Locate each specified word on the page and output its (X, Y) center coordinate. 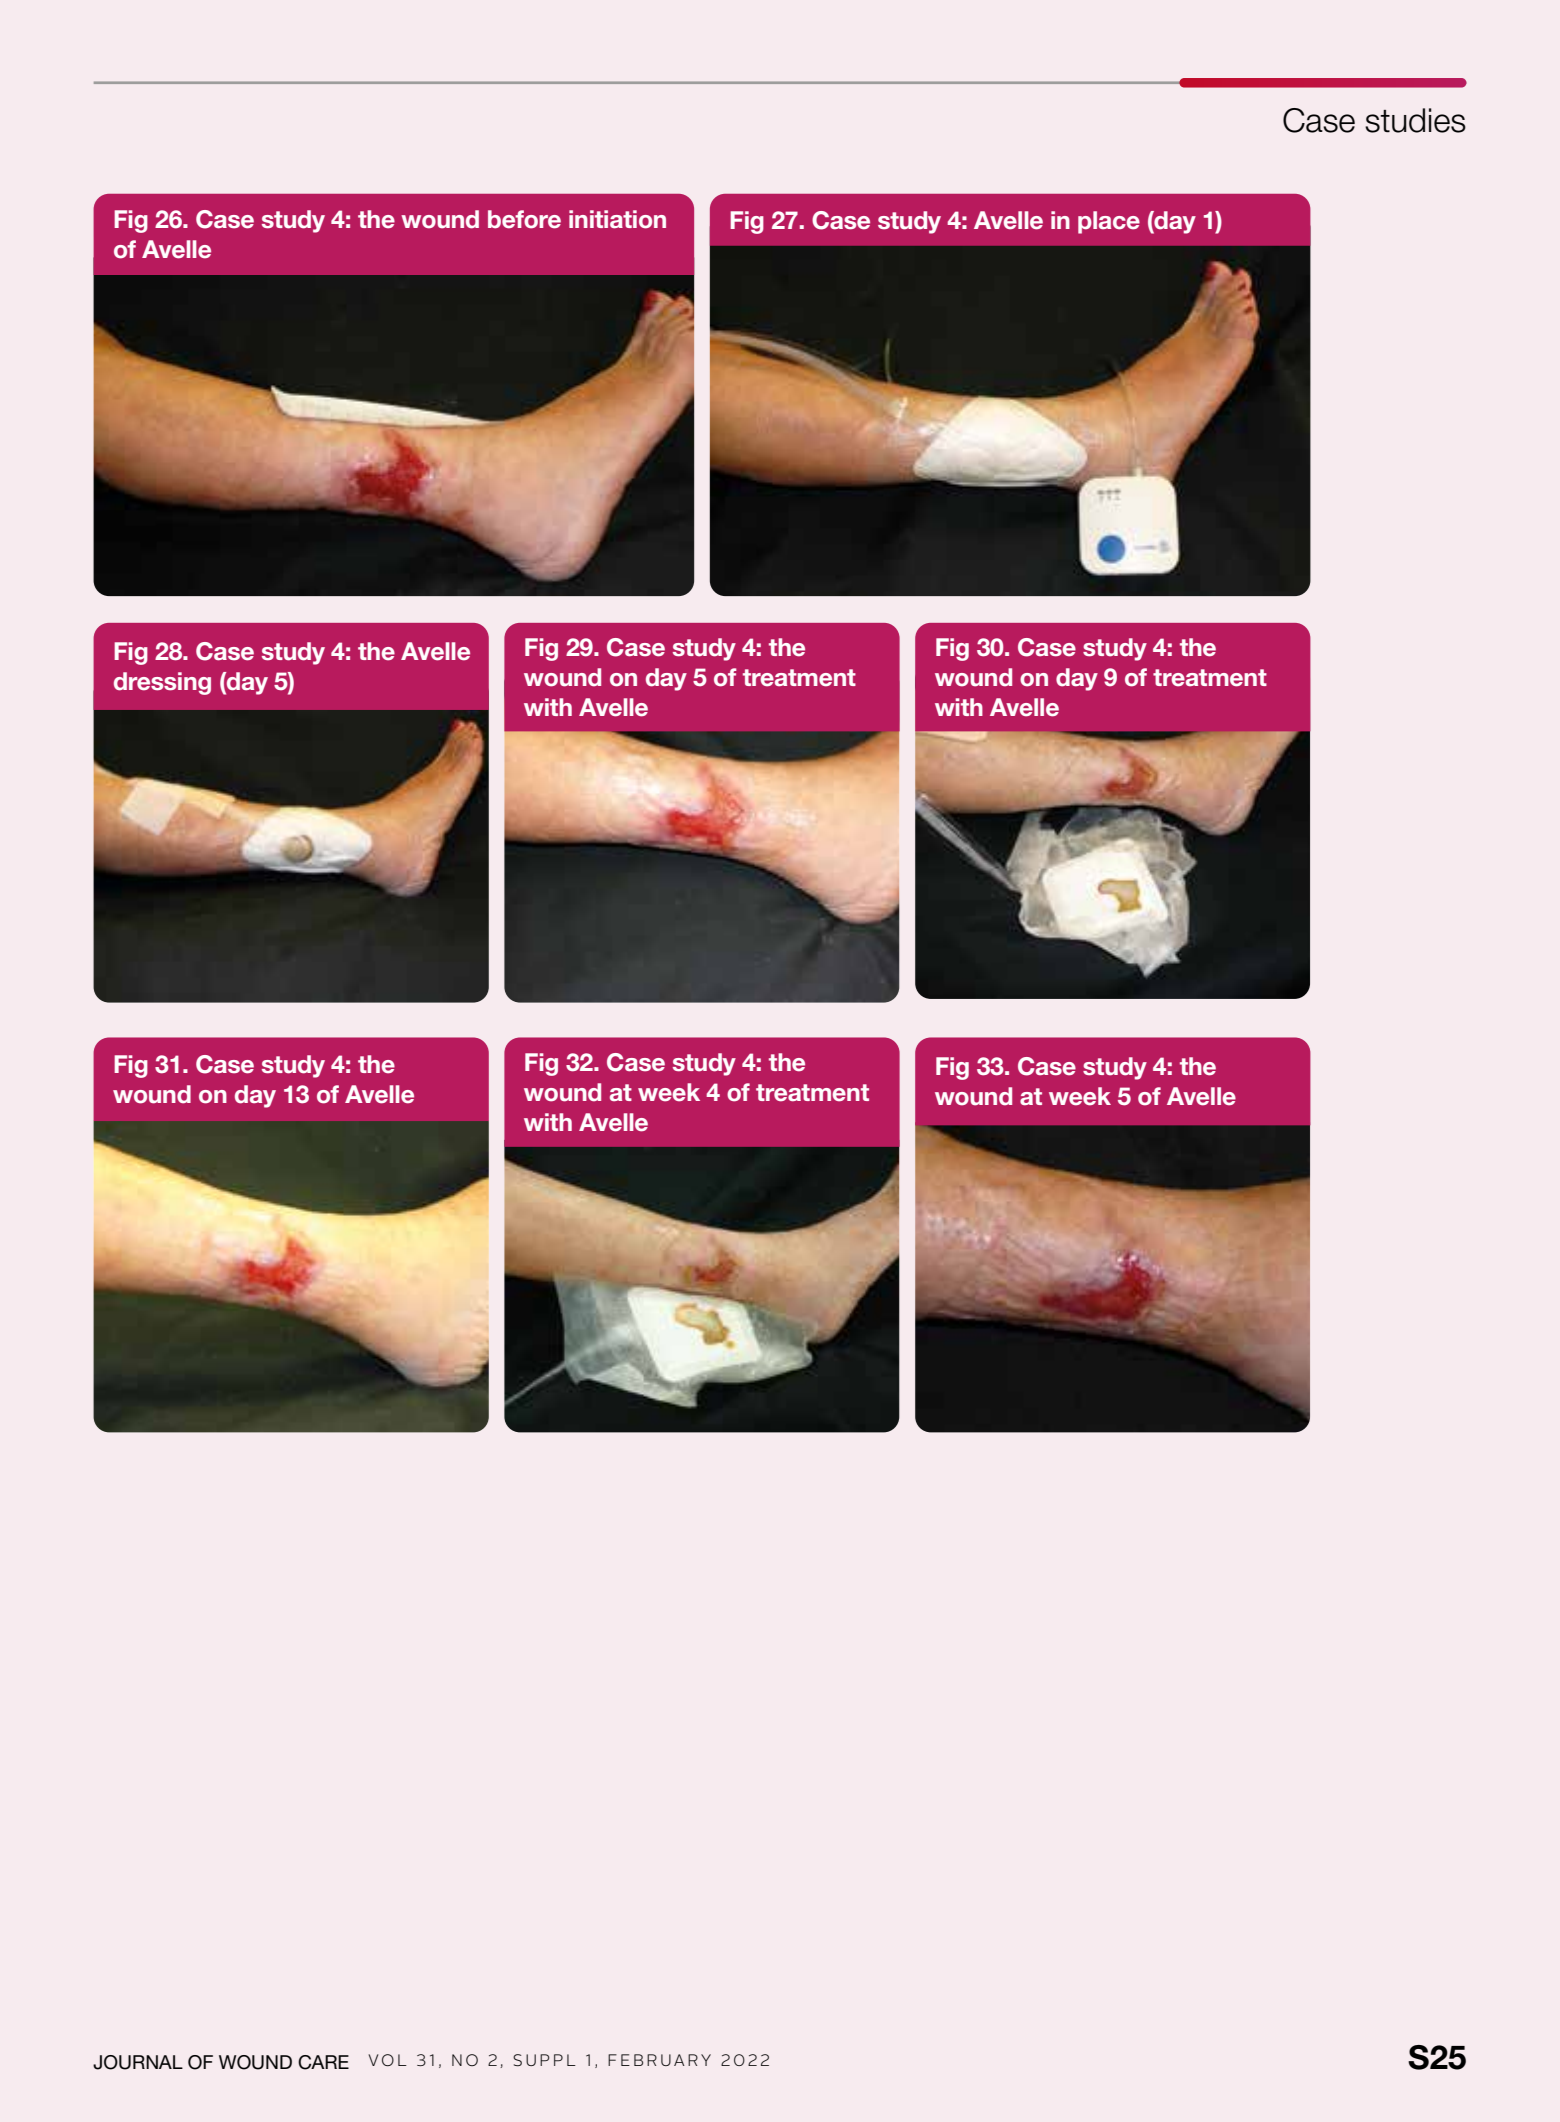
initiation (617, 219)
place (1109, 222)
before (524, 219)
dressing (162, 683)
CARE (323, 2062)
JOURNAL (138, 2062)
